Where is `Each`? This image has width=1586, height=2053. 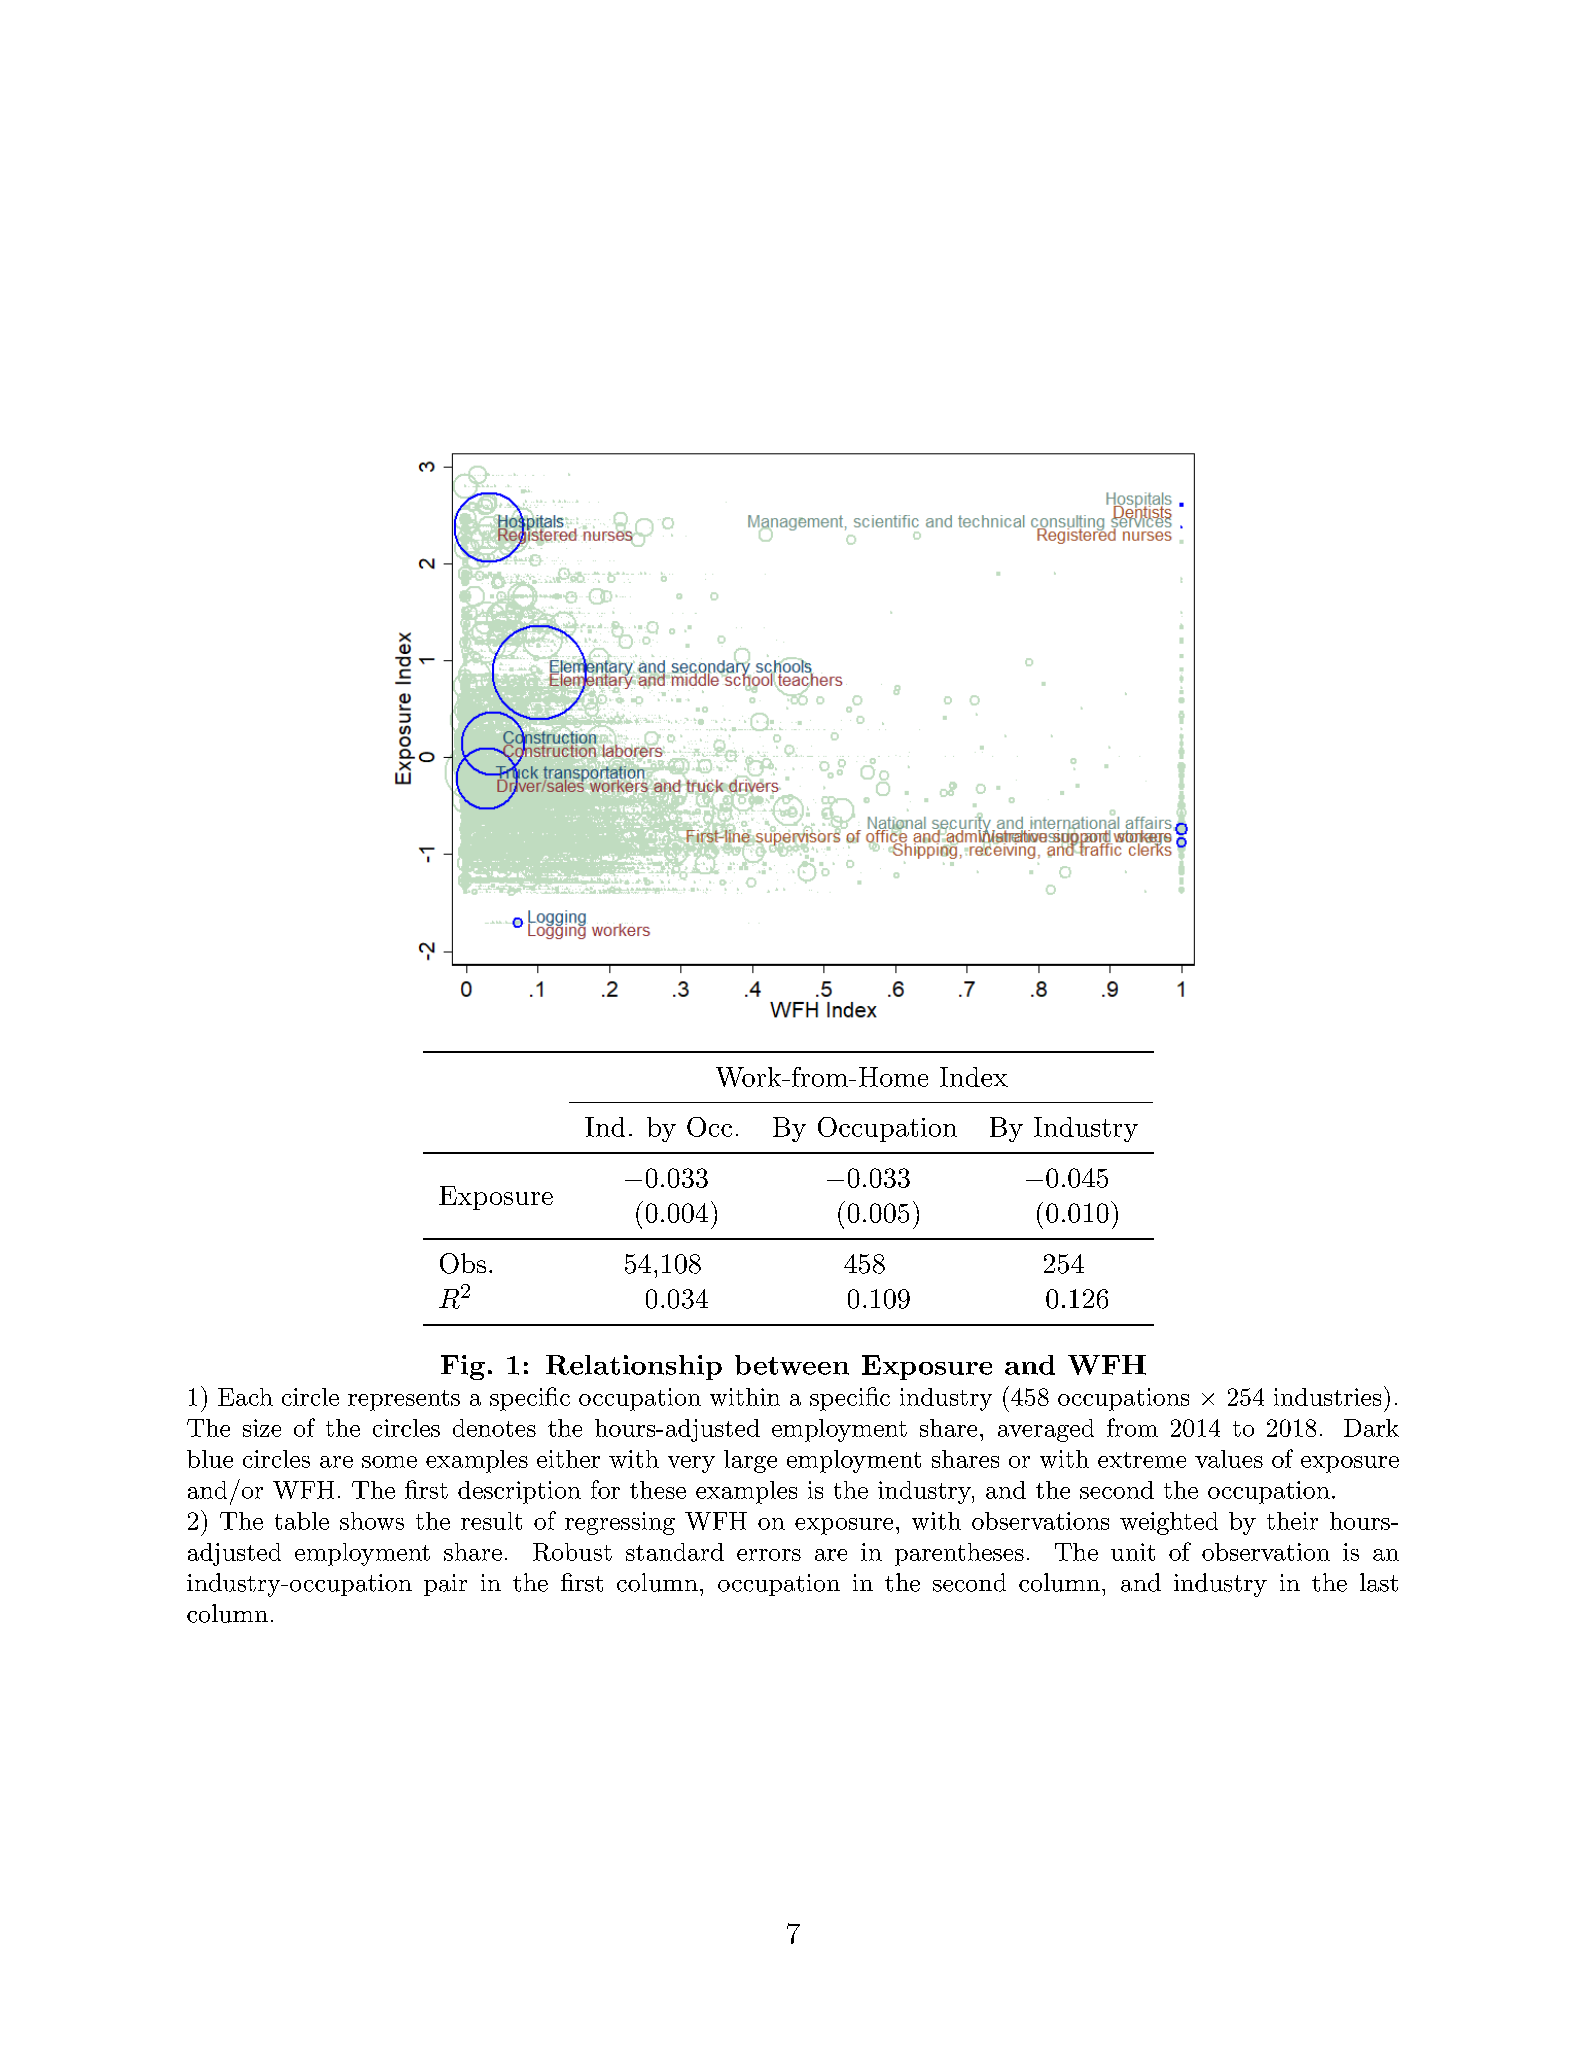
Each is located at coordinates (245, 1397).
